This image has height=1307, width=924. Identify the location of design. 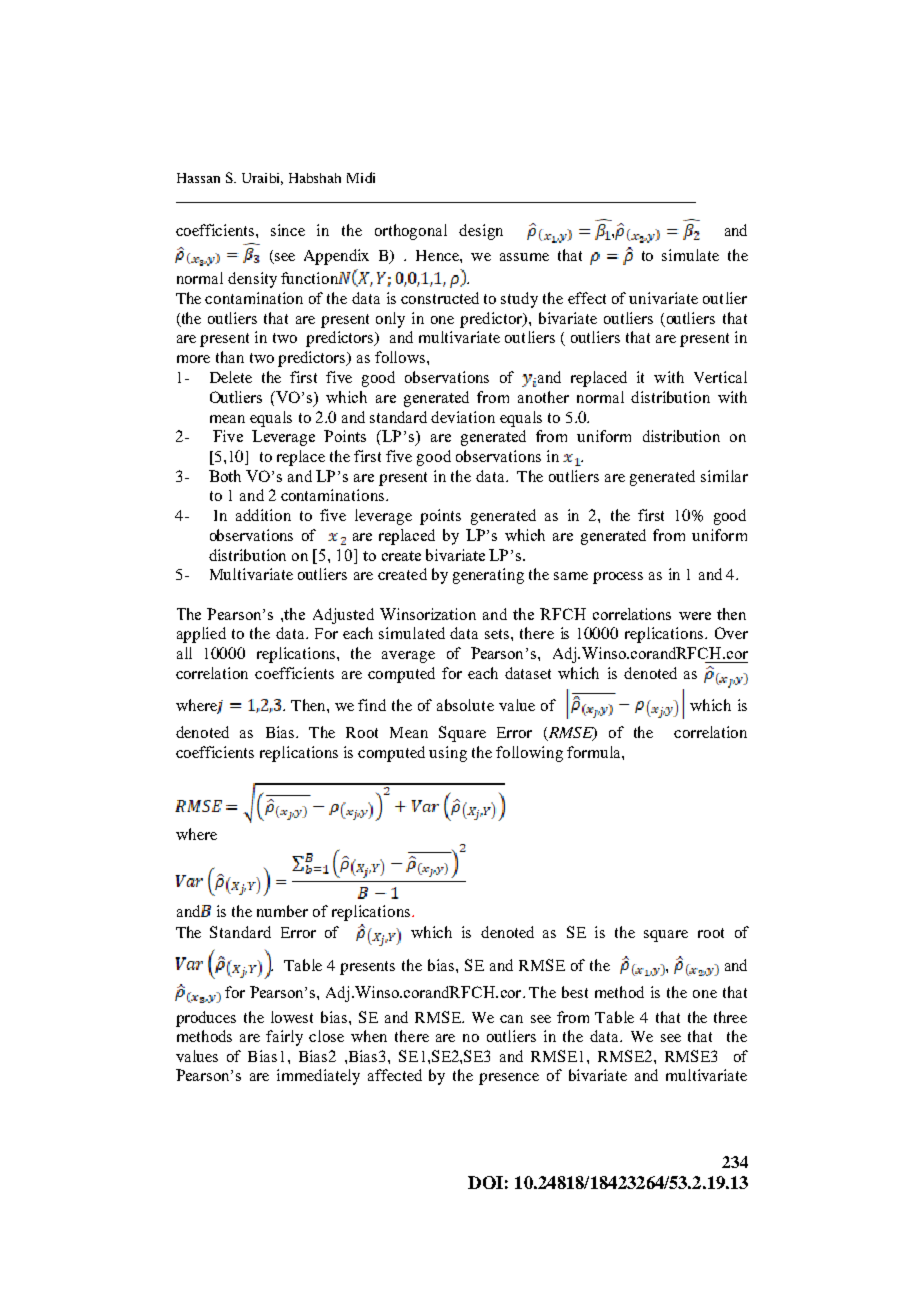
(481, 232).
